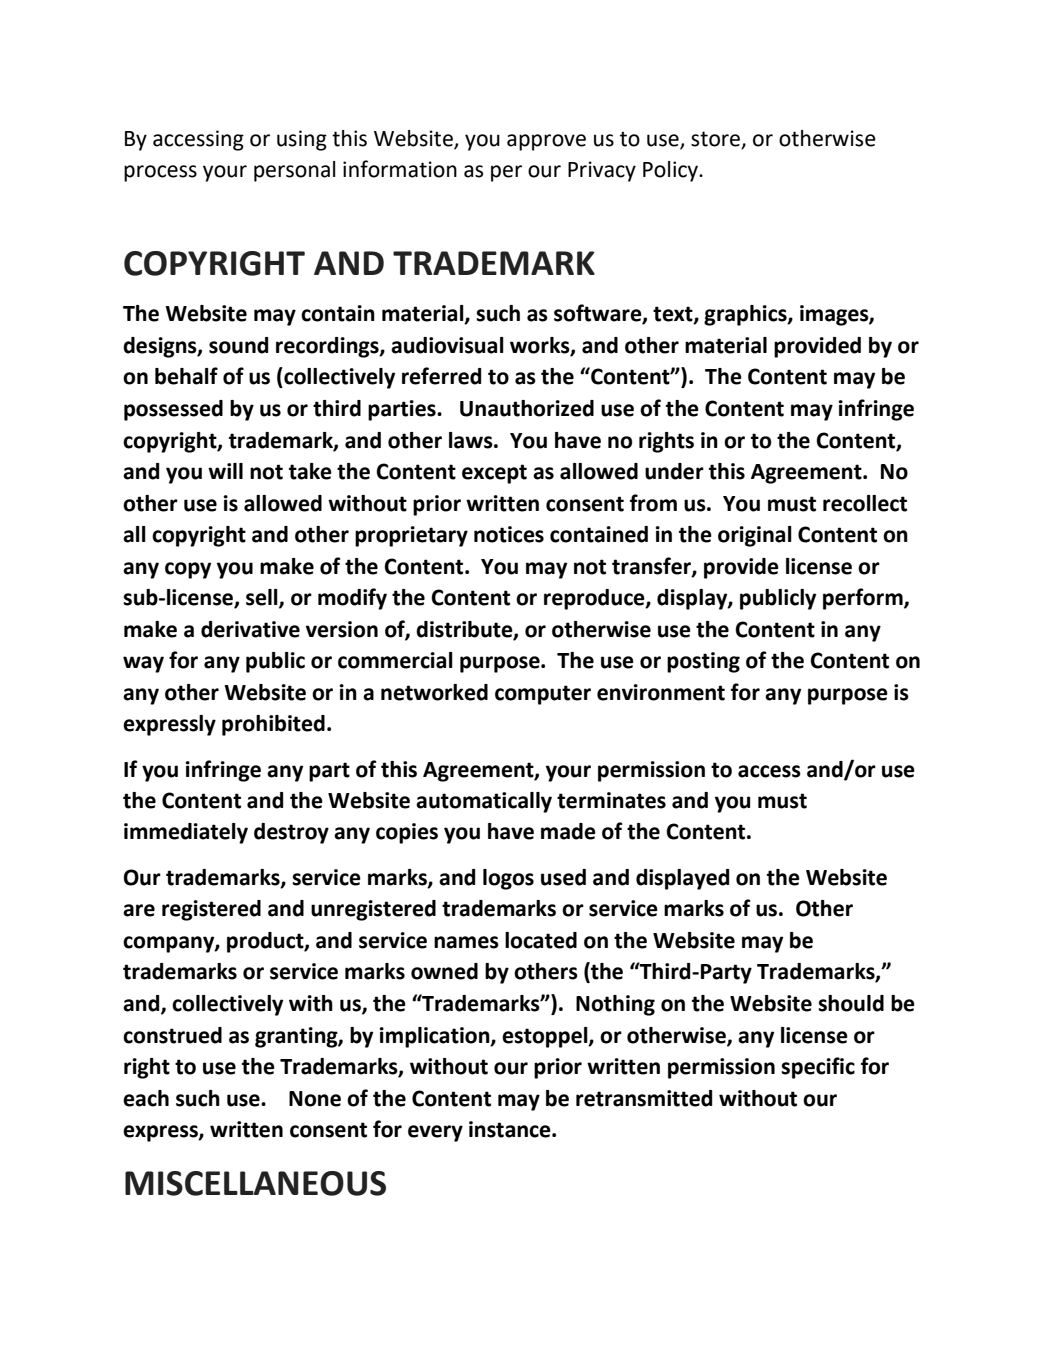  Describe the element at coordinates (703, 662) in the screenshot. I see `posting` at that location.
